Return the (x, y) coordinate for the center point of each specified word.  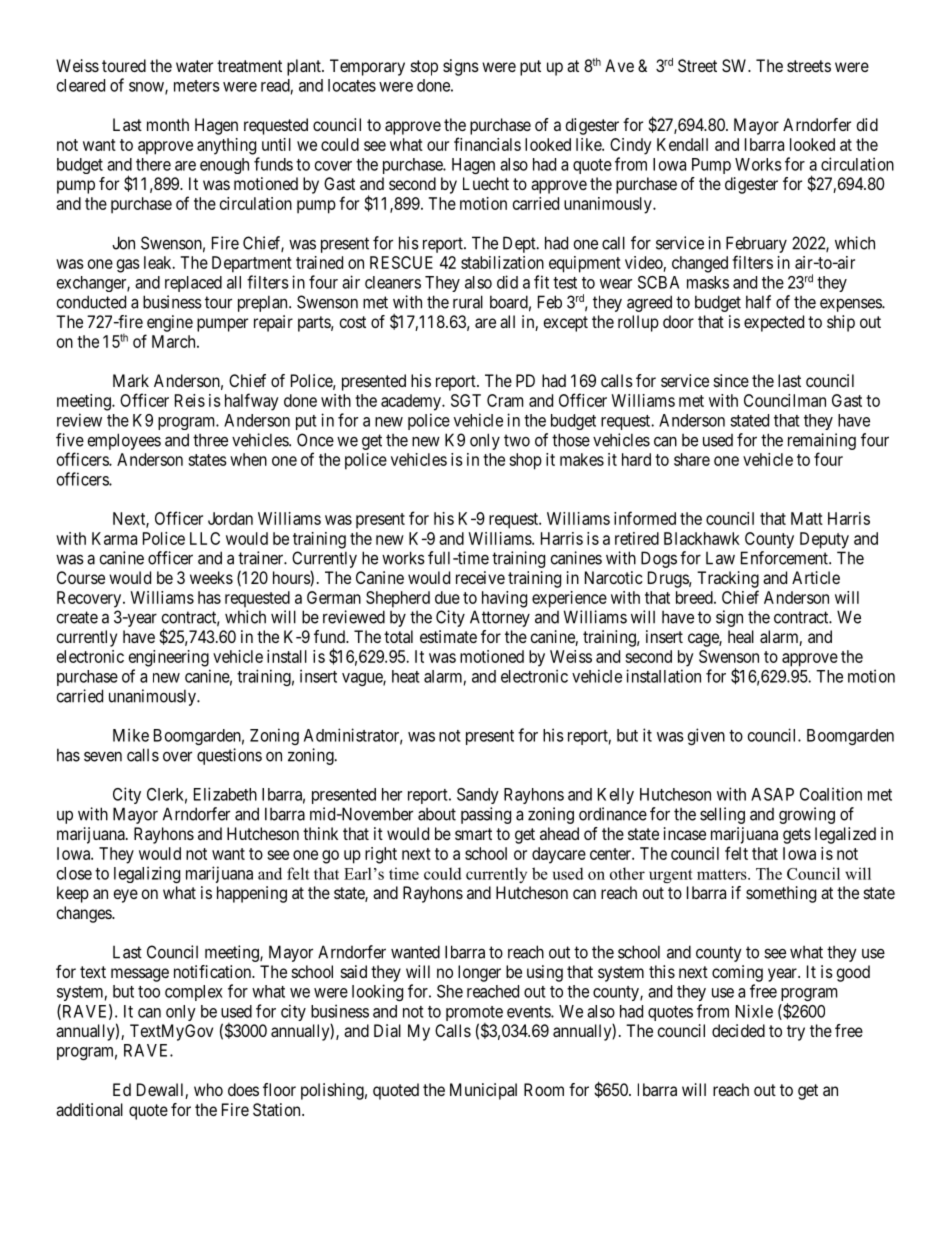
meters (197, 86)
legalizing (147, 874)
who (208, 1089)
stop (424, 68)
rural (468, 302)
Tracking (728, 579)
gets (797, 836)
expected (774, 323)
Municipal (483, 1091)
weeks (211, 577)
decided (738, 1030)
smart (473, 834)
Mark (131, 380)
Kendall (682, 144)
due (447, 597)
